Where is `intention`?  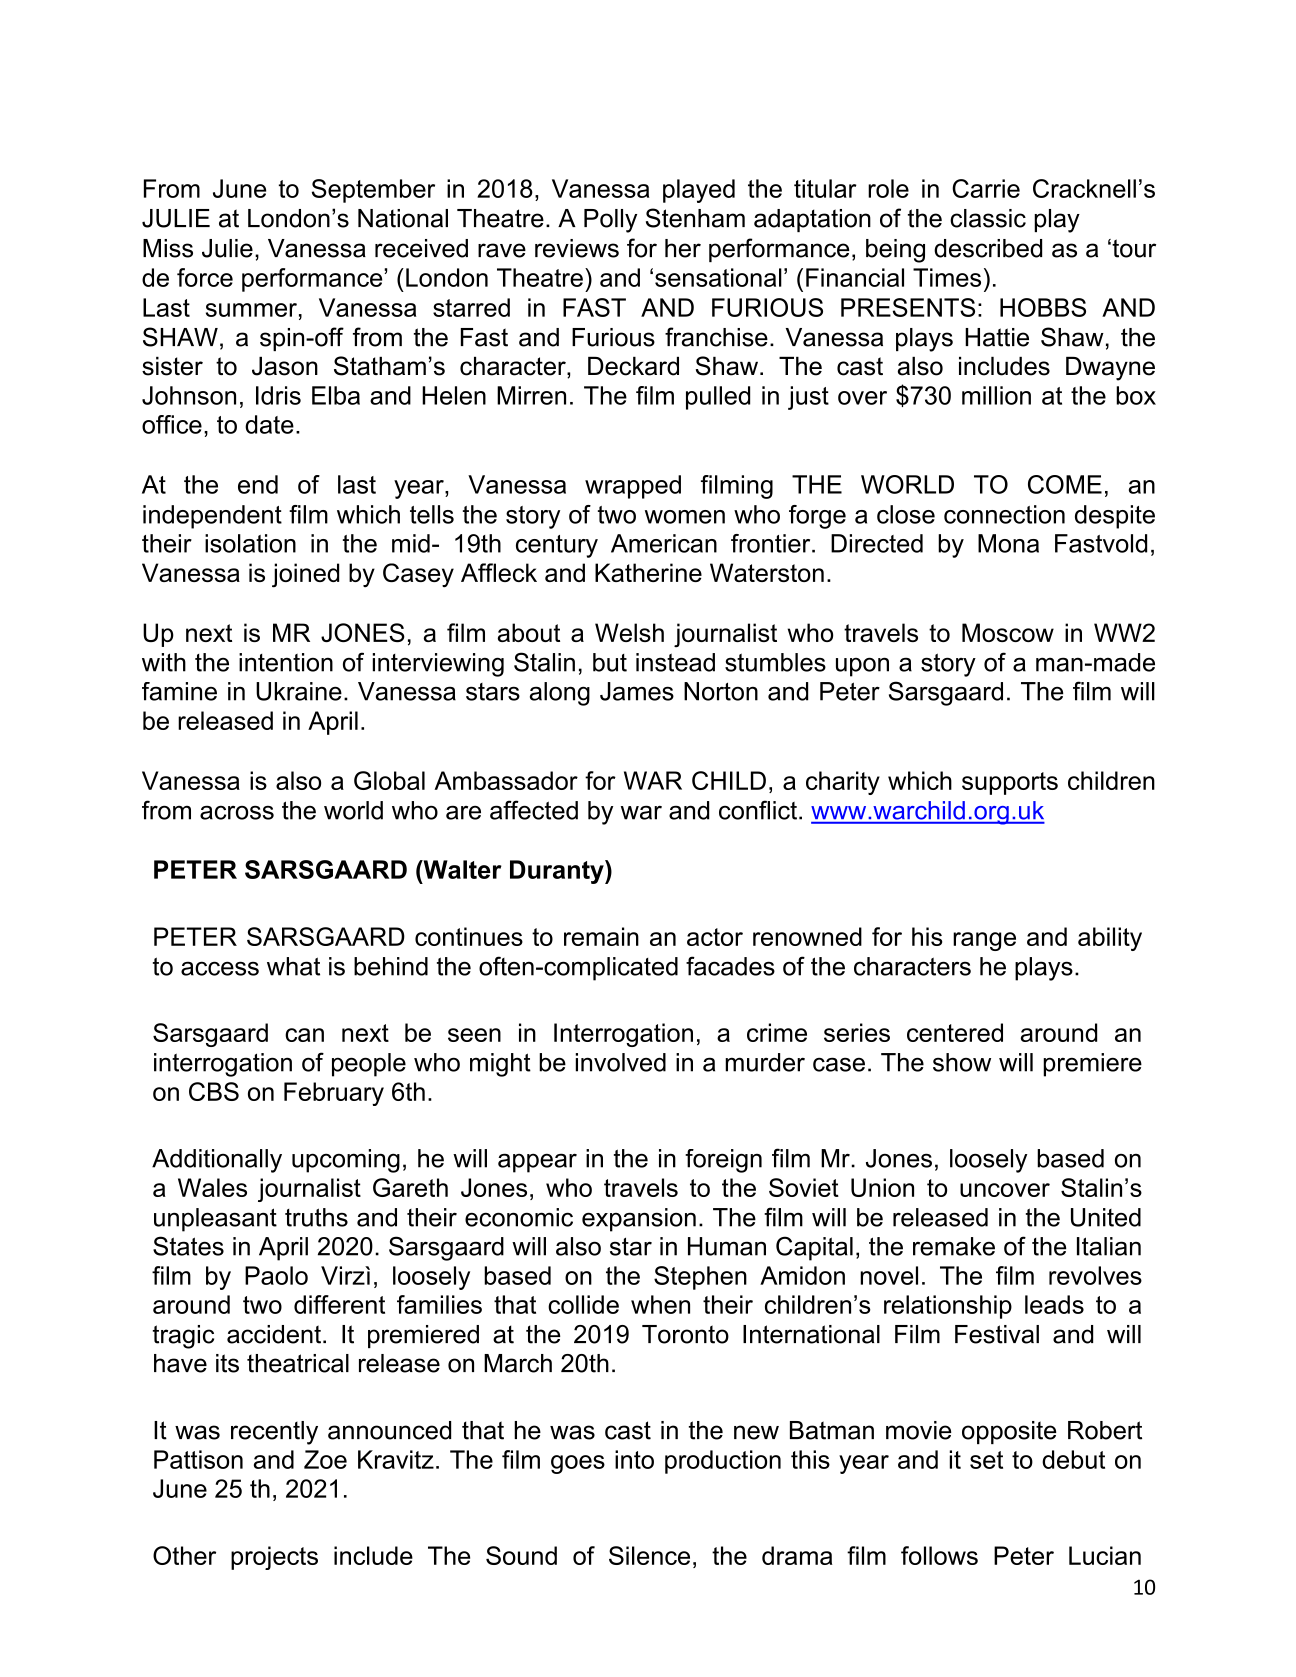 intention is located at coordinates (286, 662).
